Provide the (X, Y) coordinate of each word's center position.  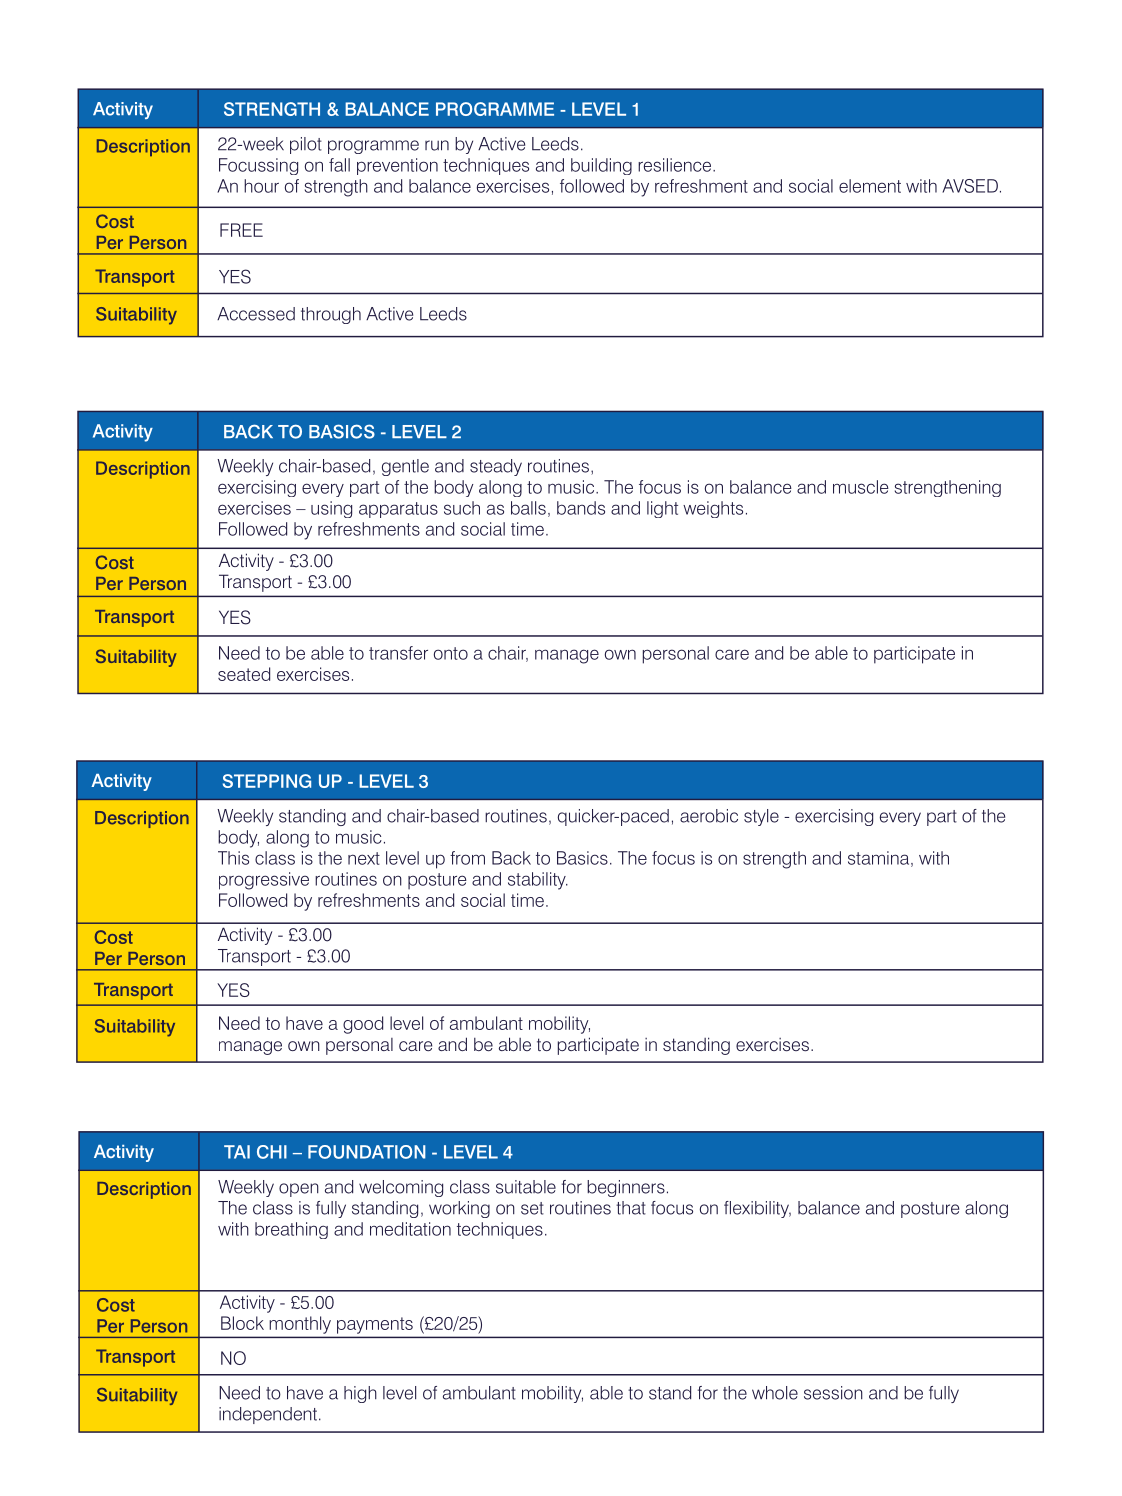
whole (775, 1393)
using (331, 509)
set (532, 1208)
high (360, 1394)
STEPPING (267, 781)
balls (528, 508)
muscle (861, 487)
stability (538, 881)
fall (339, 165)
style (761, 817)
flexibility (757, 1209)
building (601, 166)
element (870, 186)
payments (375, 1325)
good (363, 1025)
